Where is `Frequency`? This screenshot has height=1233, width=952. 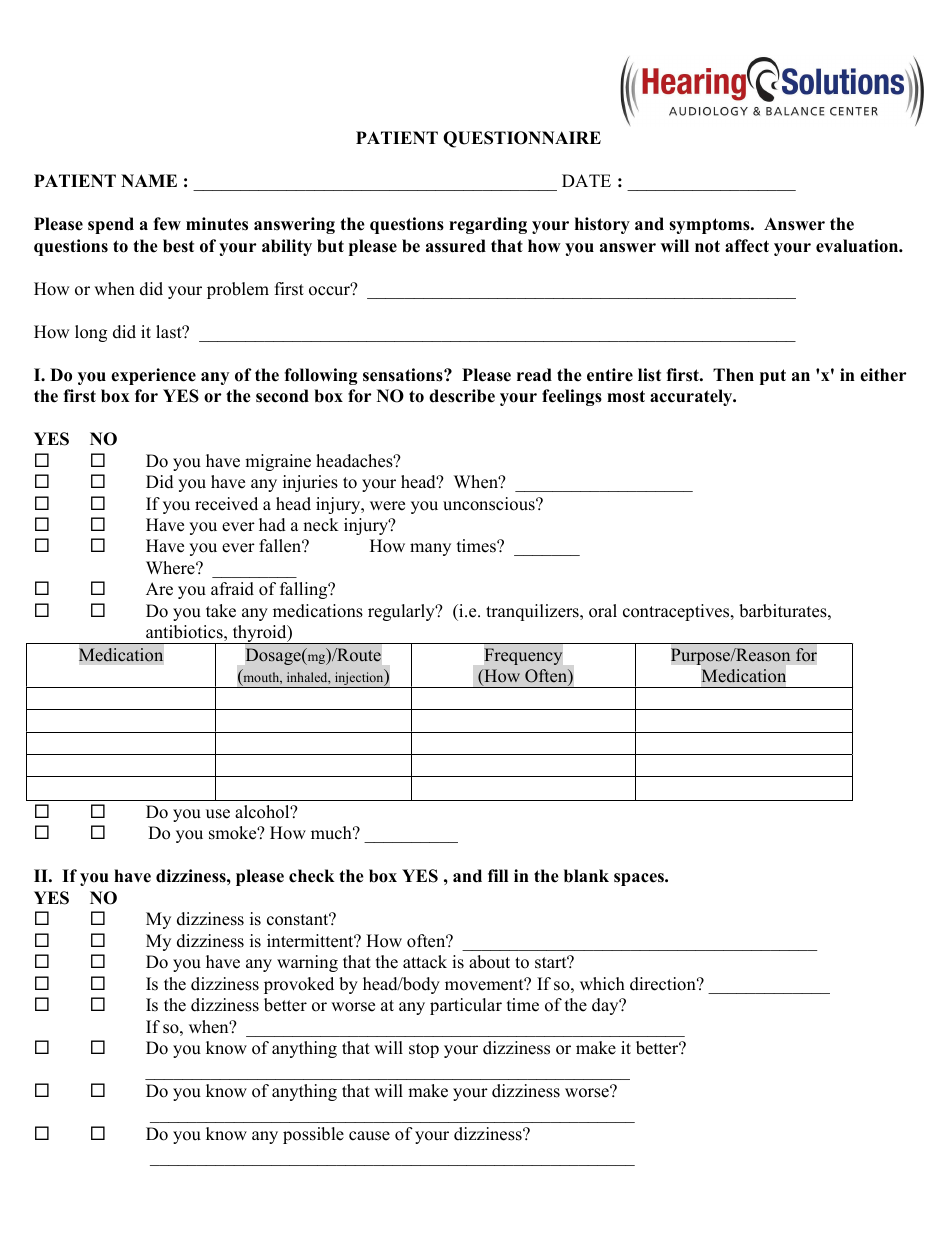
Frequency is located at coordinates (523, 656).
